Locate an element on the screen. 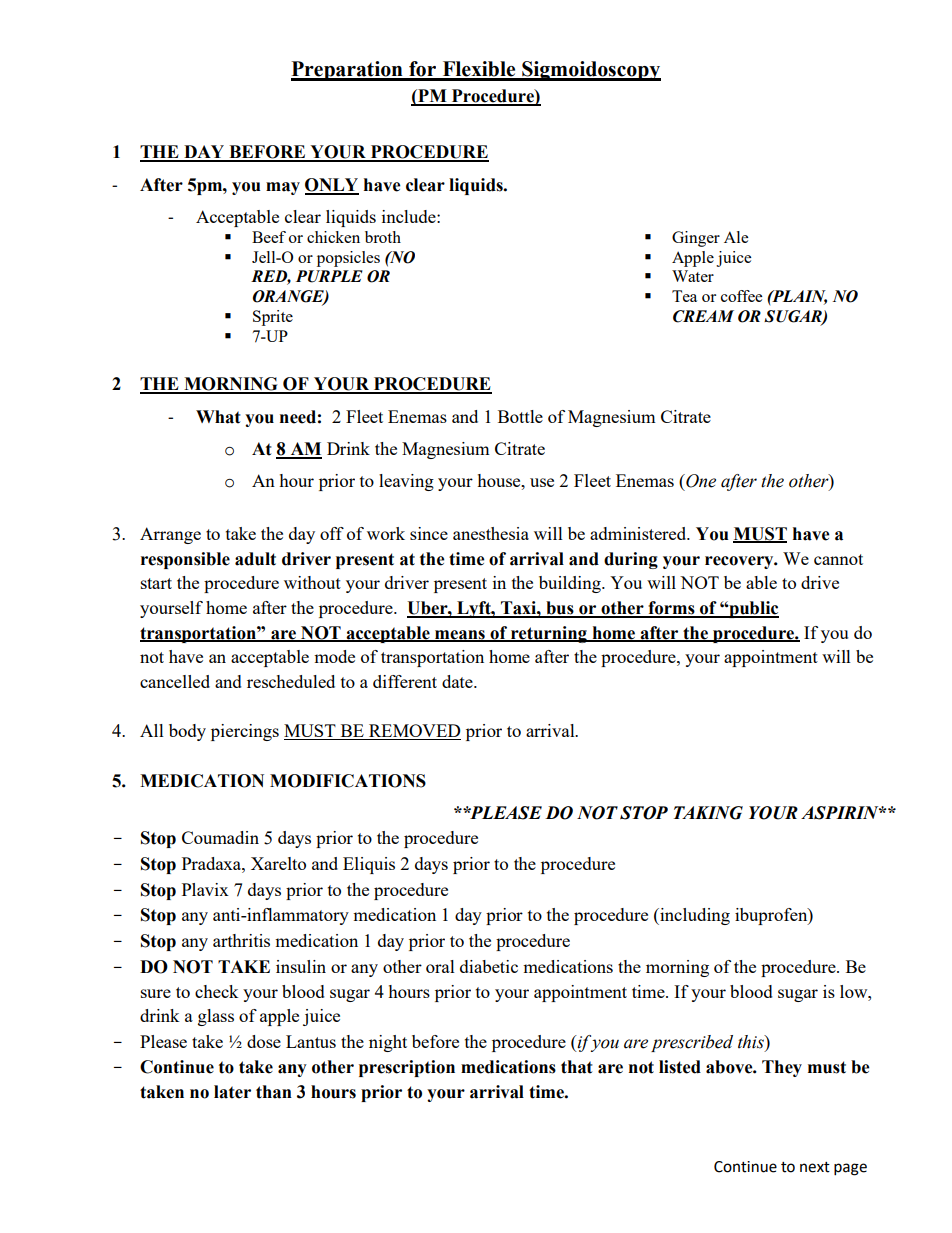 This screenshot has width=952, height=1233. Bottle is located at coordinates (520, 416).
